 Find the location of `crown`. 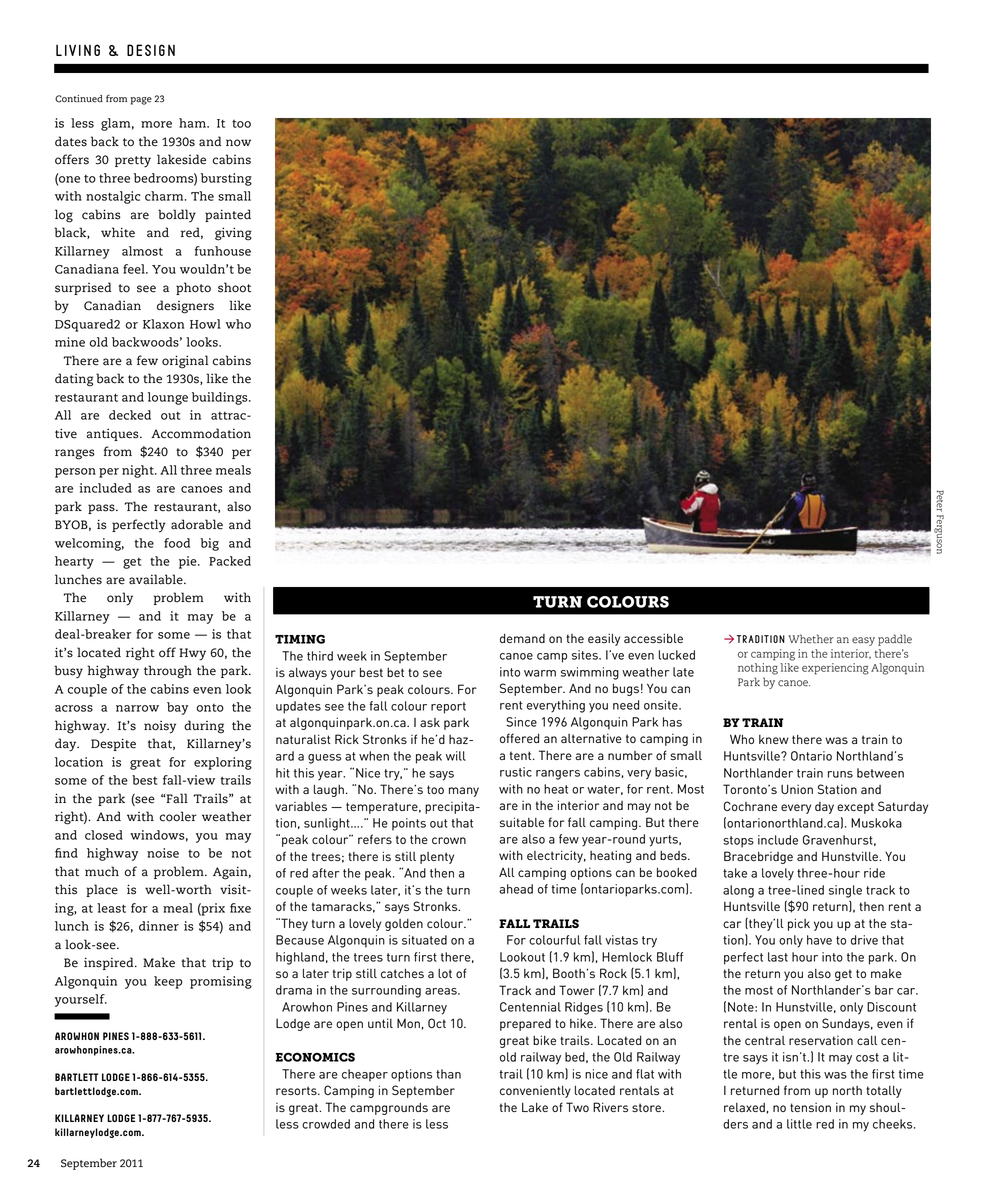

crown is located at coordinates (449, 840).
